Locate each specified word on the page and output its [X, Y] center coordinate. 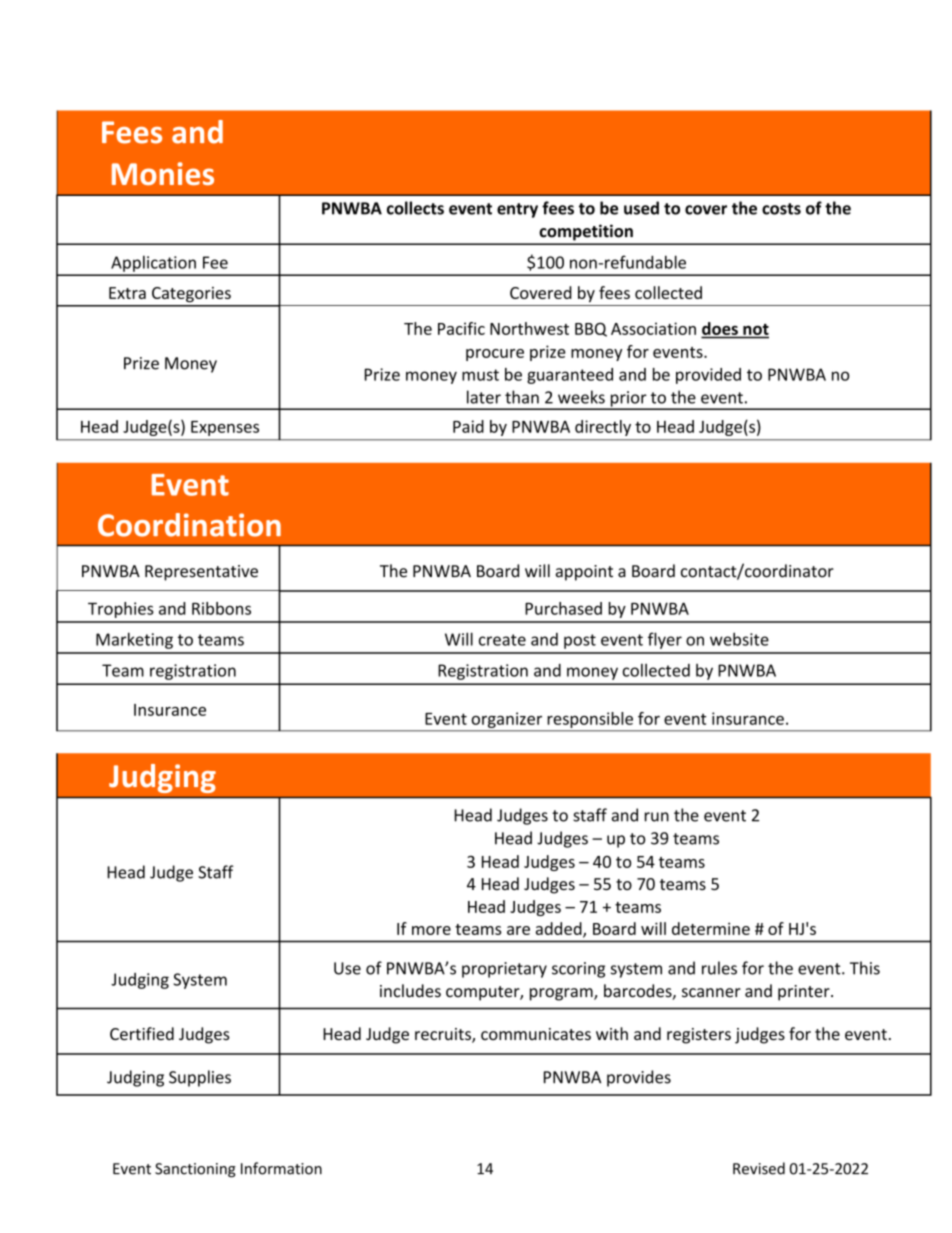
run [657, 817]
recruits [444, 1035]
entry [517, 210]
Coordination [189, 525]
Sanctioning [195, 1170]
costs [781, 209]
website [739, 639]
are [518, 930]
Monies [163, 173]
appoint [584, 573]
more [431, 930]
